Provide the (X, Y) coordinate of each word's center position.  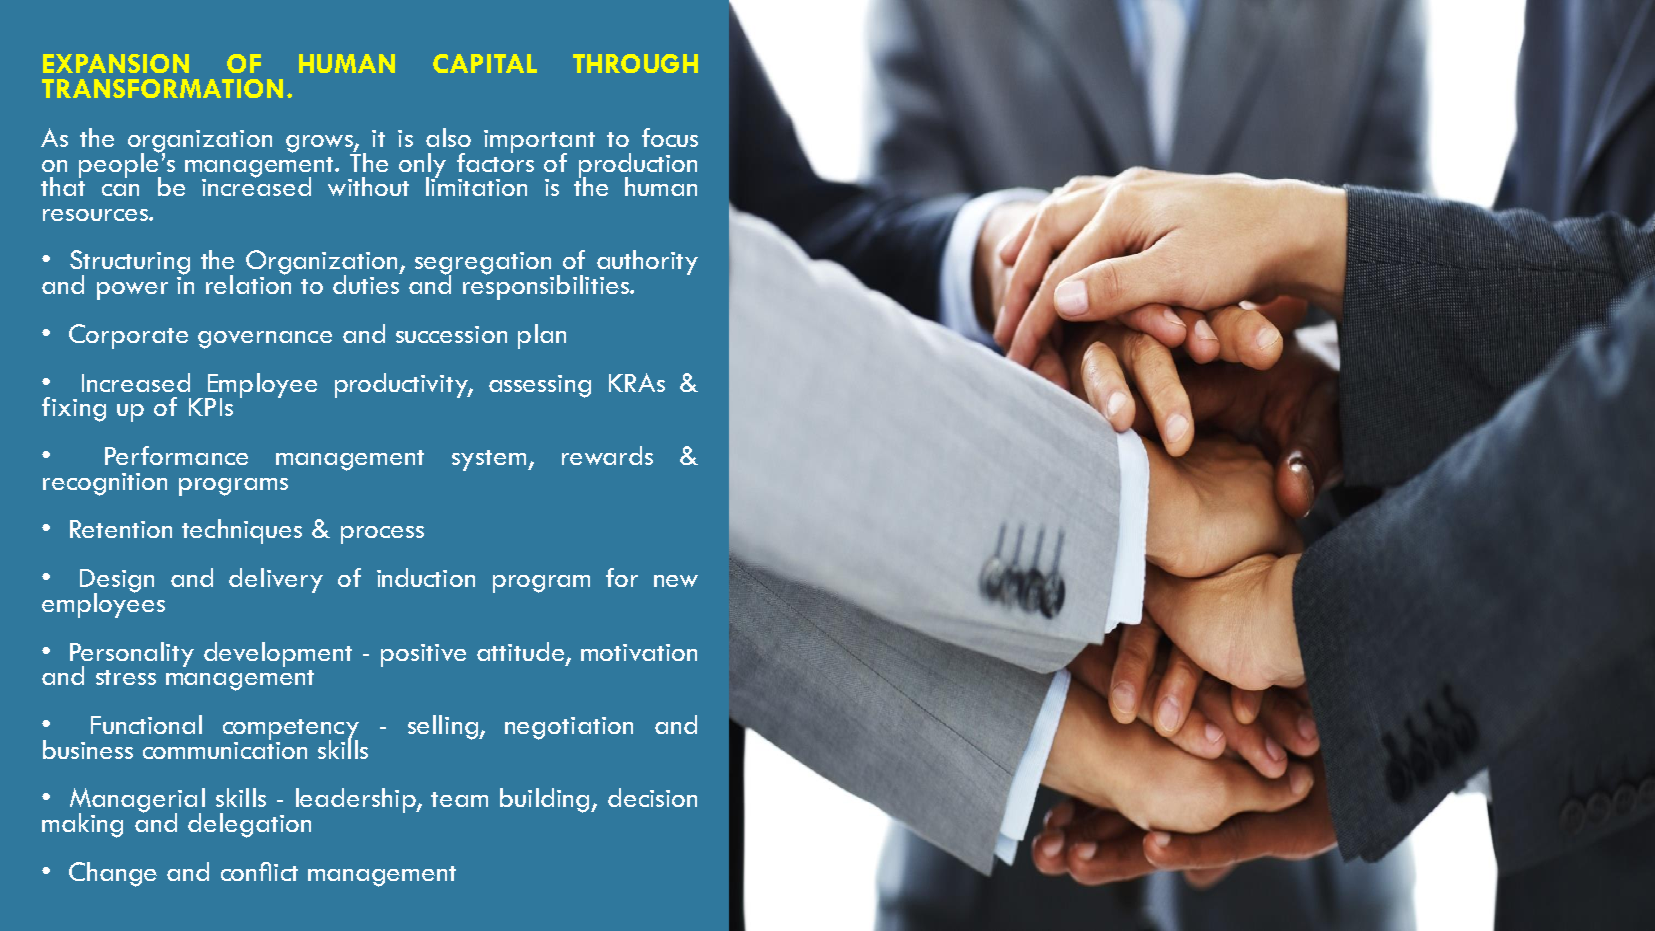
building (546, 800)
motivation (639, 652)
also (448, 137)
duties (367, 283)
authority (647, 262)
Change (113, 874)
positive (423, 655)
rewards (607, 455)
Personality (132, 655)
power (132, 291)
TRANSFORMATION (162, 88)
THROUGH (635, 63)
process (382, 535)
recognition (105, 484)
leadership (357, 800)
